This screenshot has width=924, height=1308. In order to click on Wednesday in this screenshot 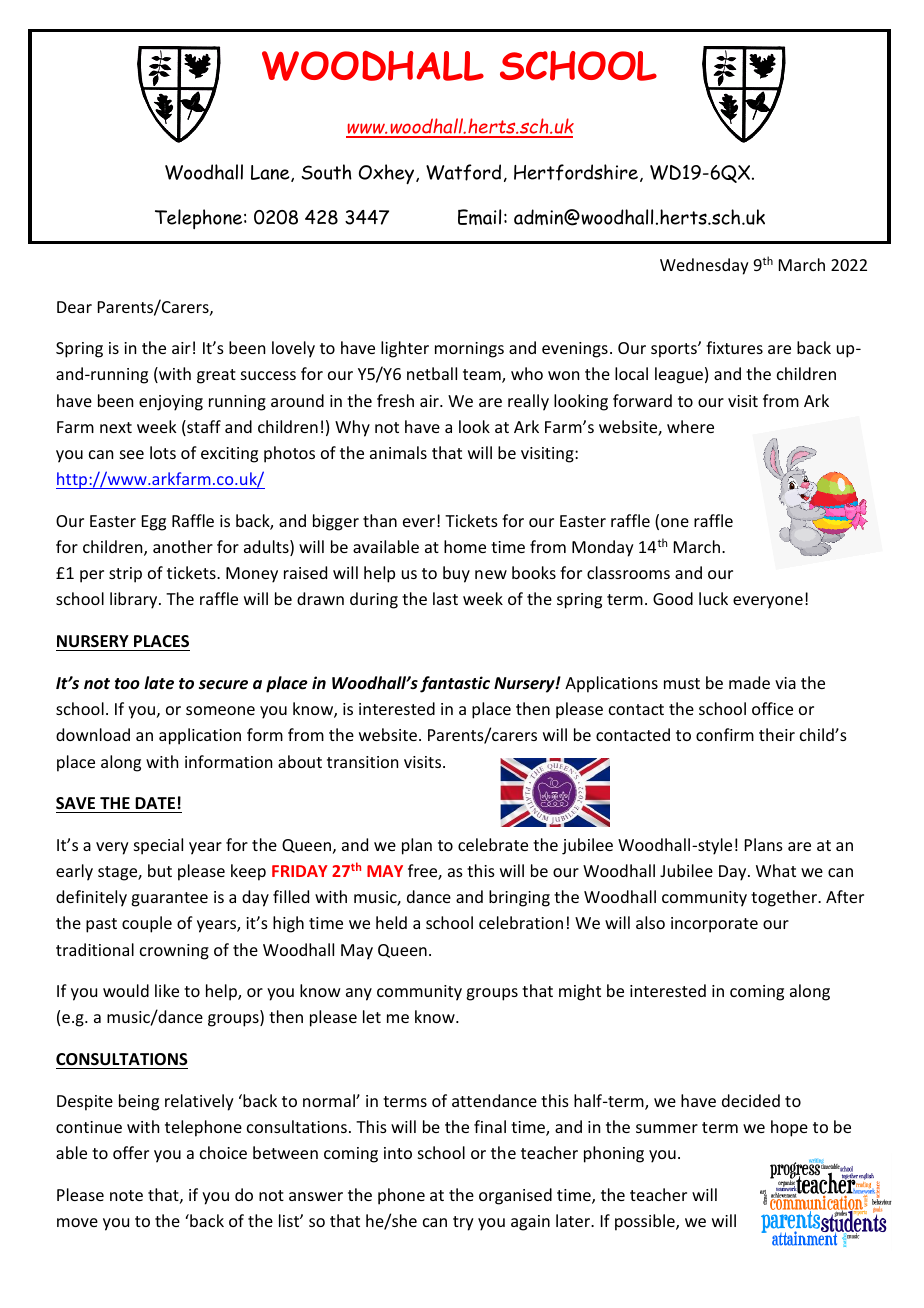, I will do `click(704, 266)`.
